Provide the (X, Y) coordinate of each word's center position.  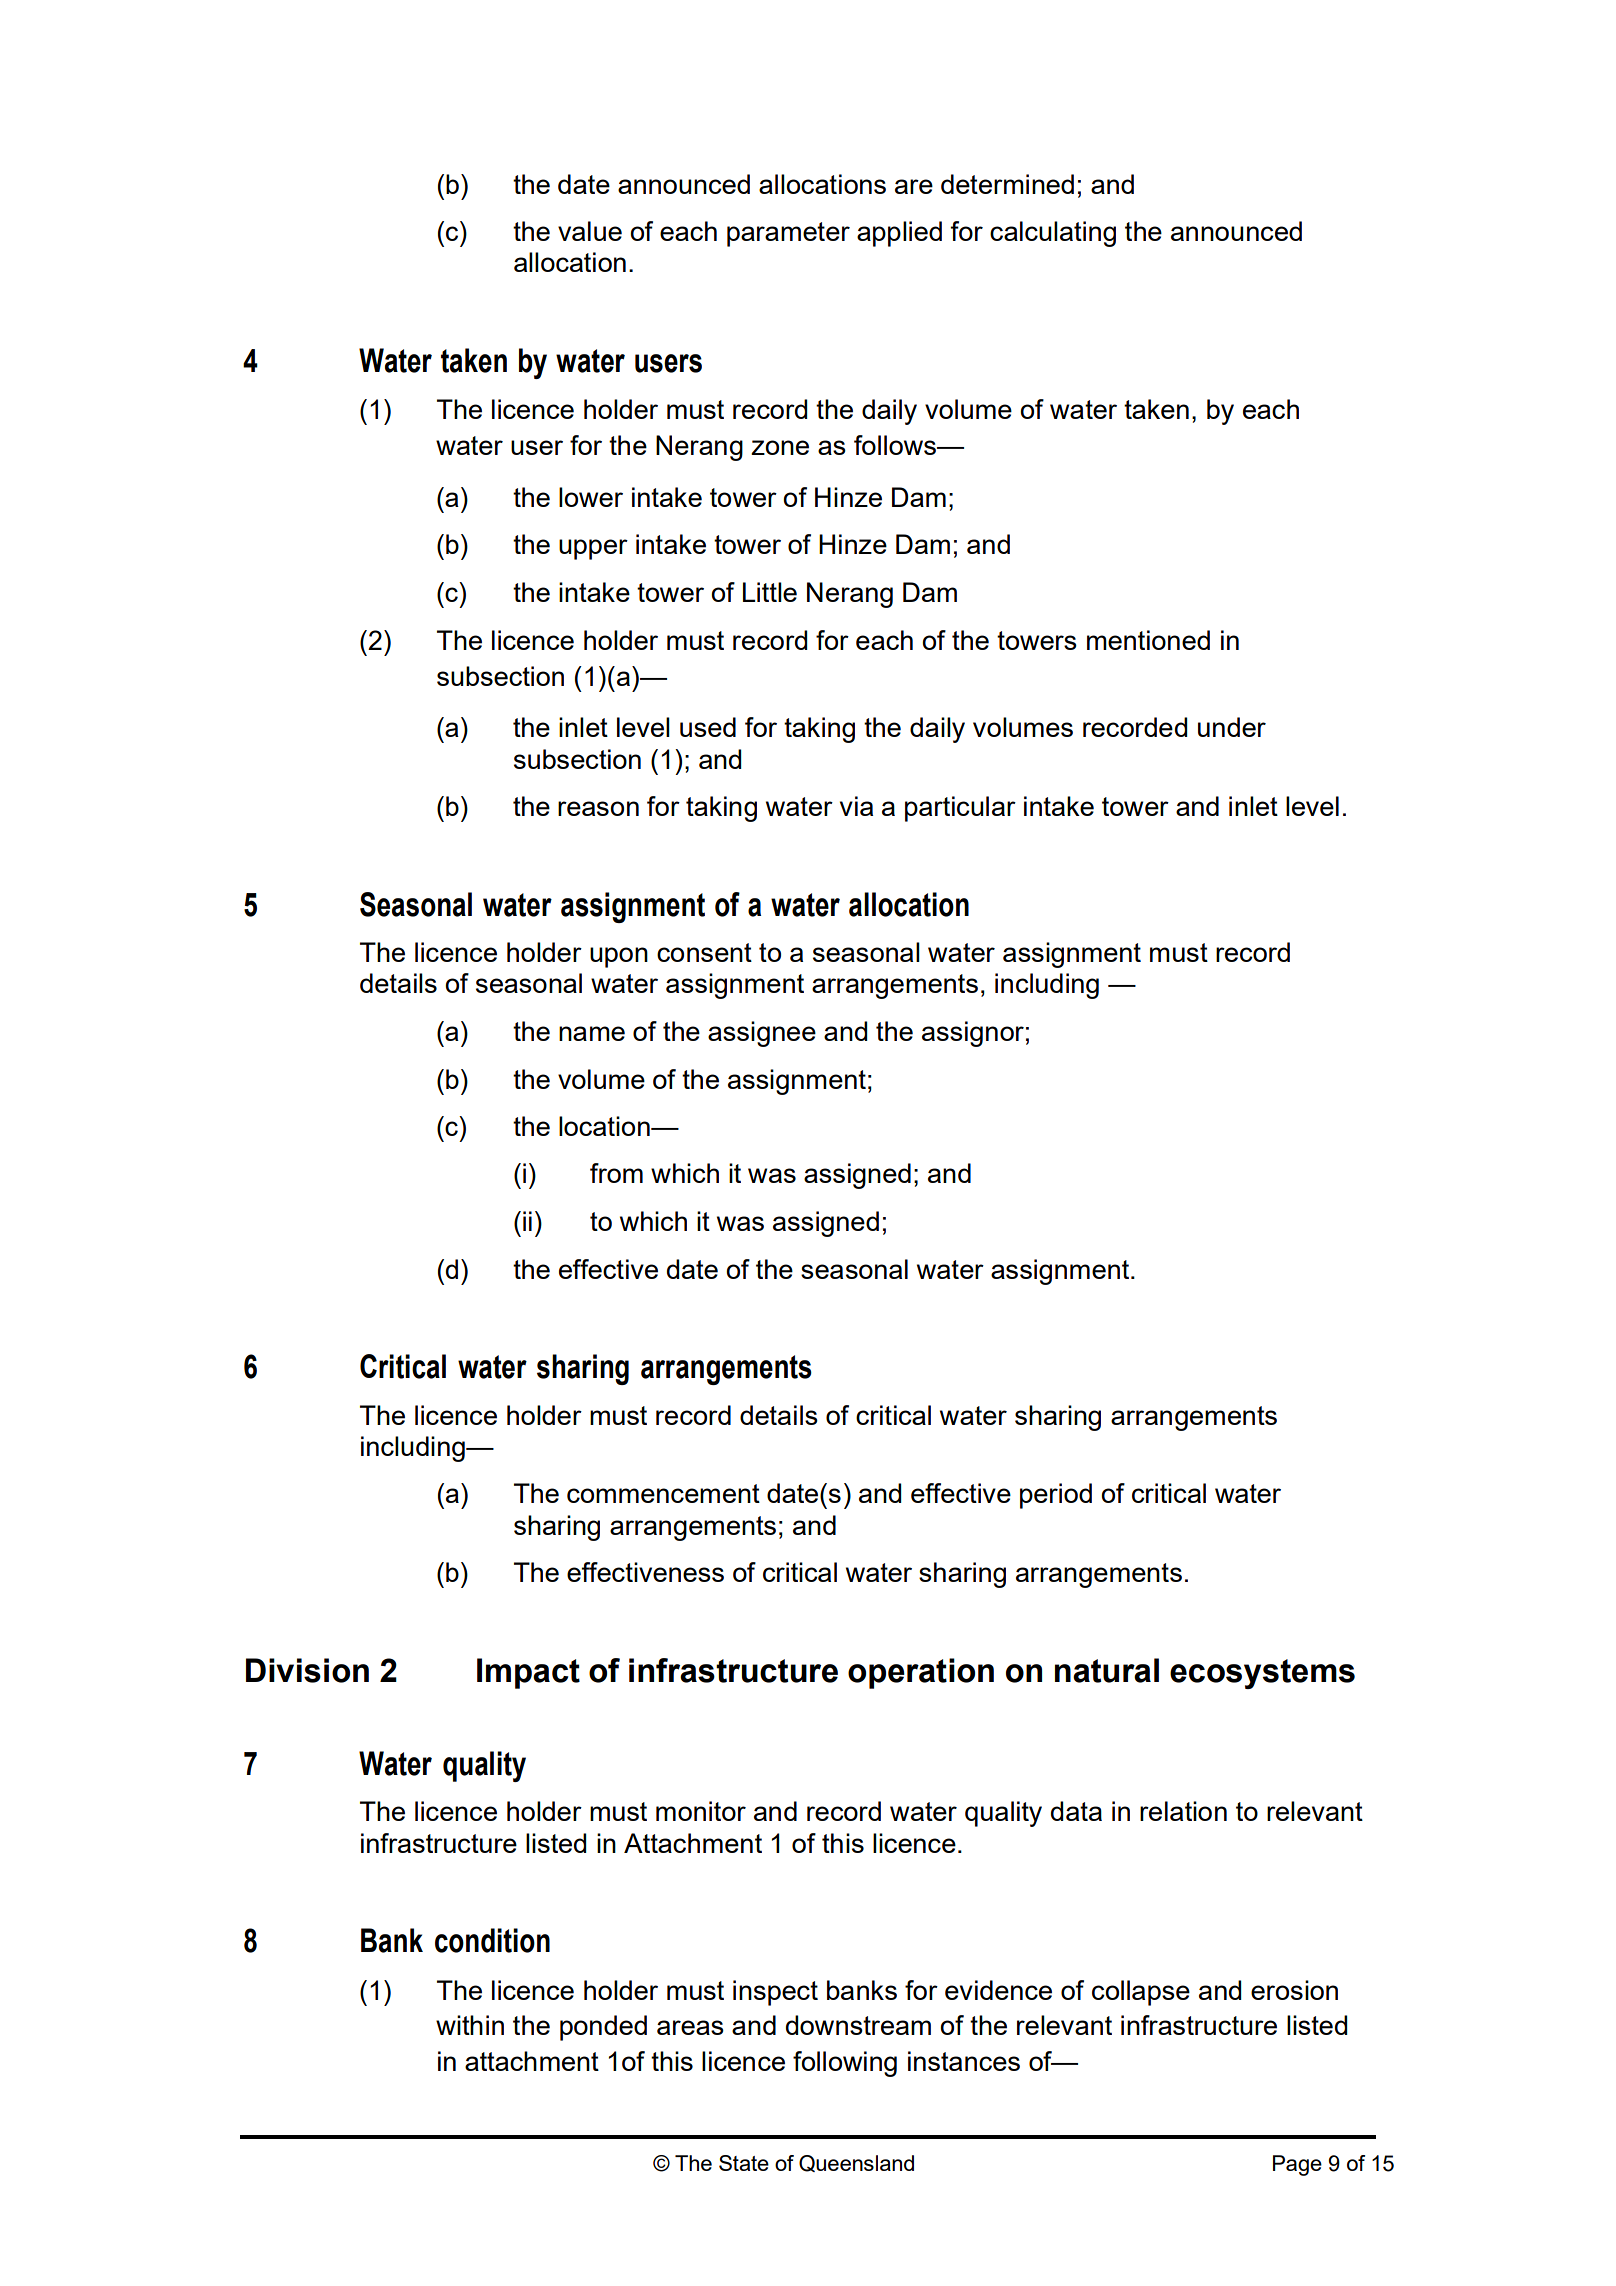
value (590, 231)
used (708, 727)
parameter (788, 234)
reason (598, 808)
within (470, 2025)
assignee (762, 1034)
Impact (528, 1673)
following (845, 2064)
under (1232, 727)
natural (1107, 1670)
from (616, 1173)
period (1056, 1496)
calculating (1053, 234)
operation (921, 1673)
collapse (1141, 1993)
